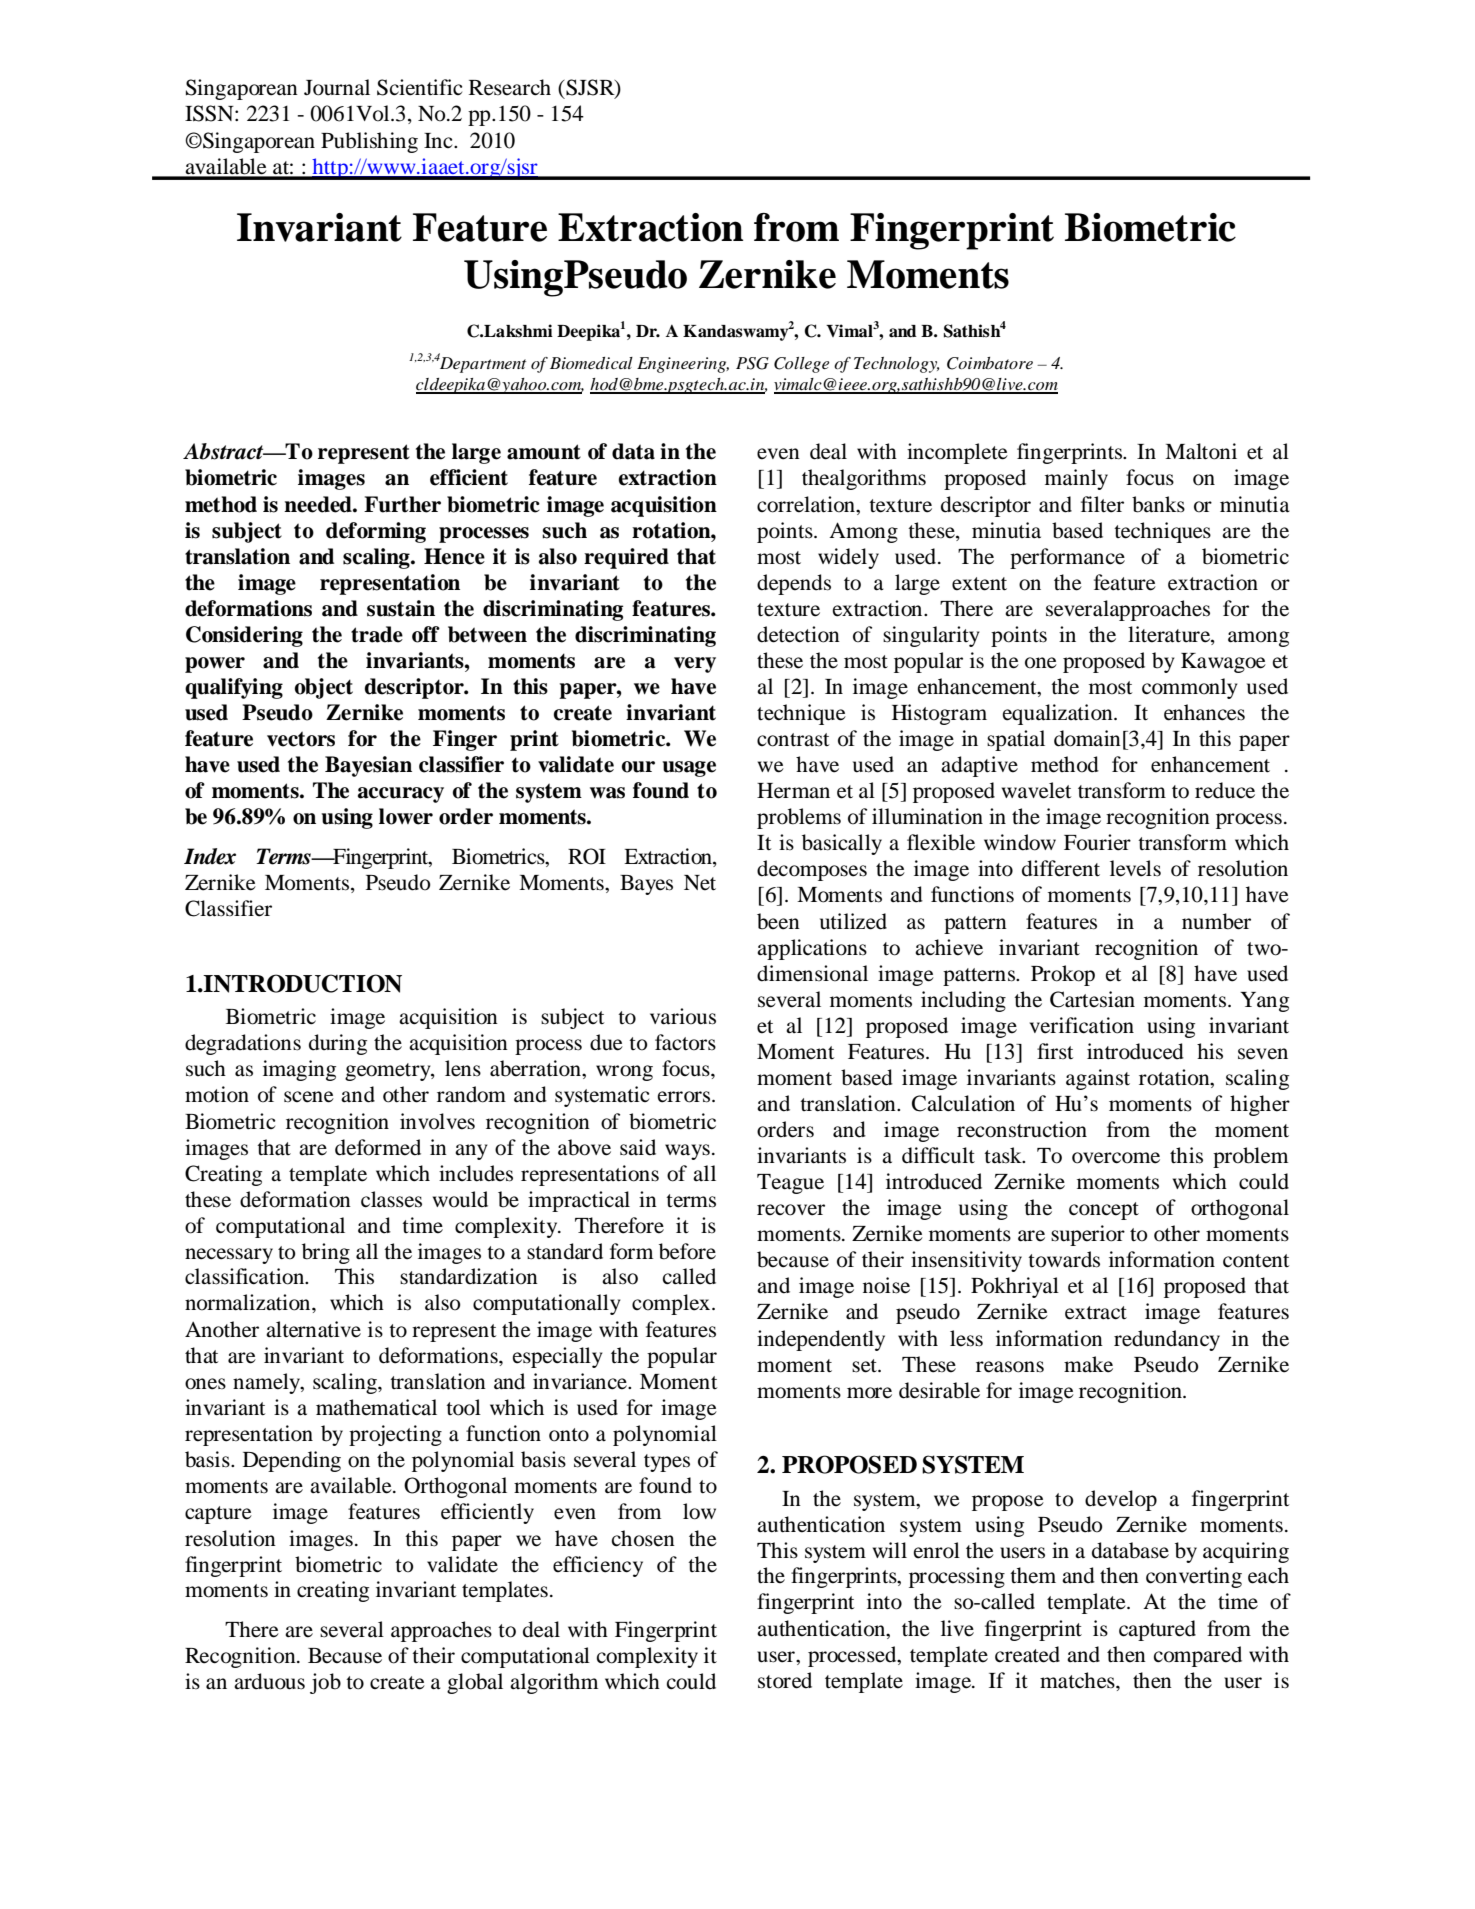  Describe the element at coordinates (1198, 1656) in the screenshot. I see `compared` at that location.
